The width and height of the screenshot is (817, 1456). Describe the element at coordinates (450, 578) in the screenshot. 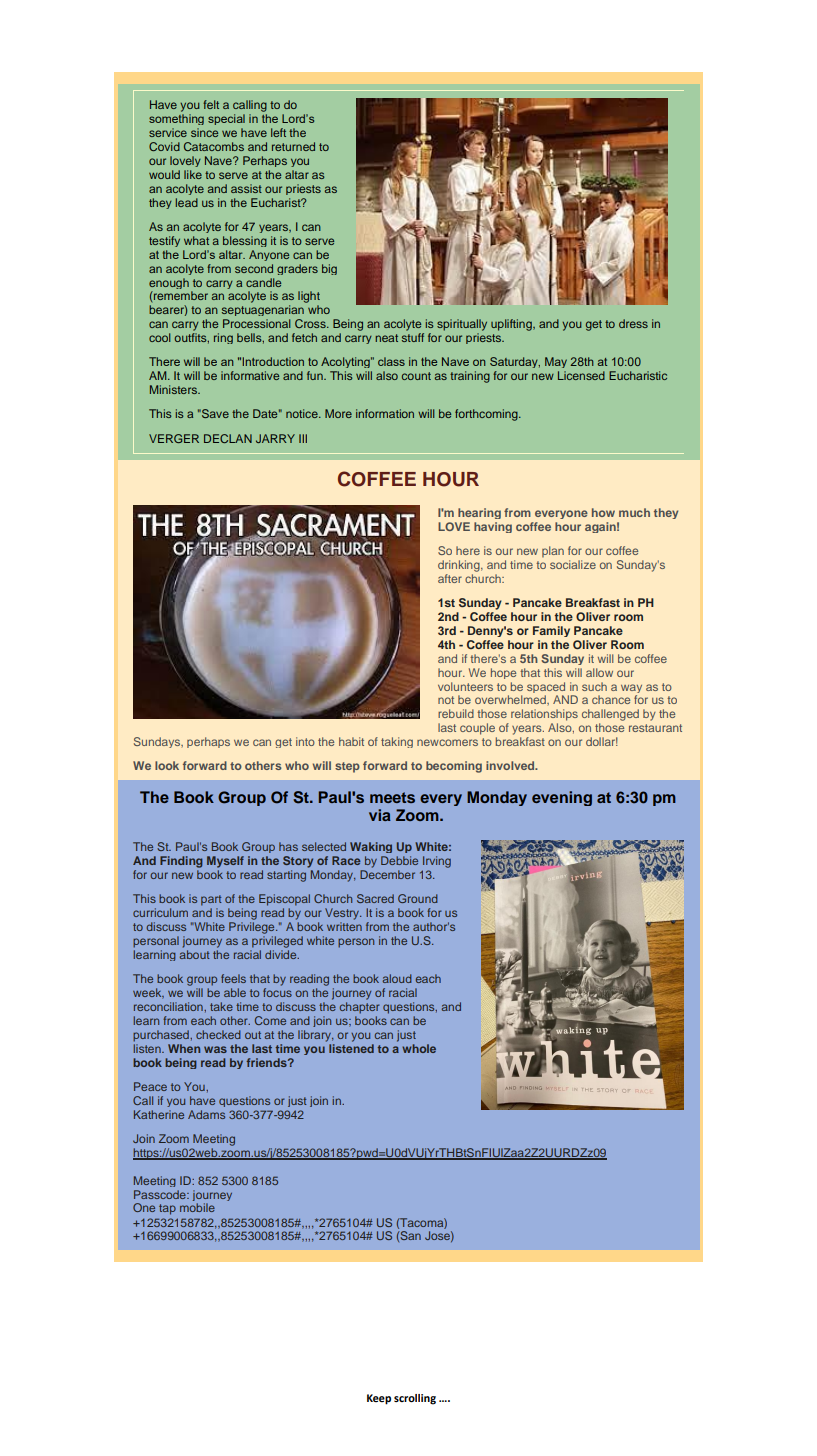

I see `after` at that location.
